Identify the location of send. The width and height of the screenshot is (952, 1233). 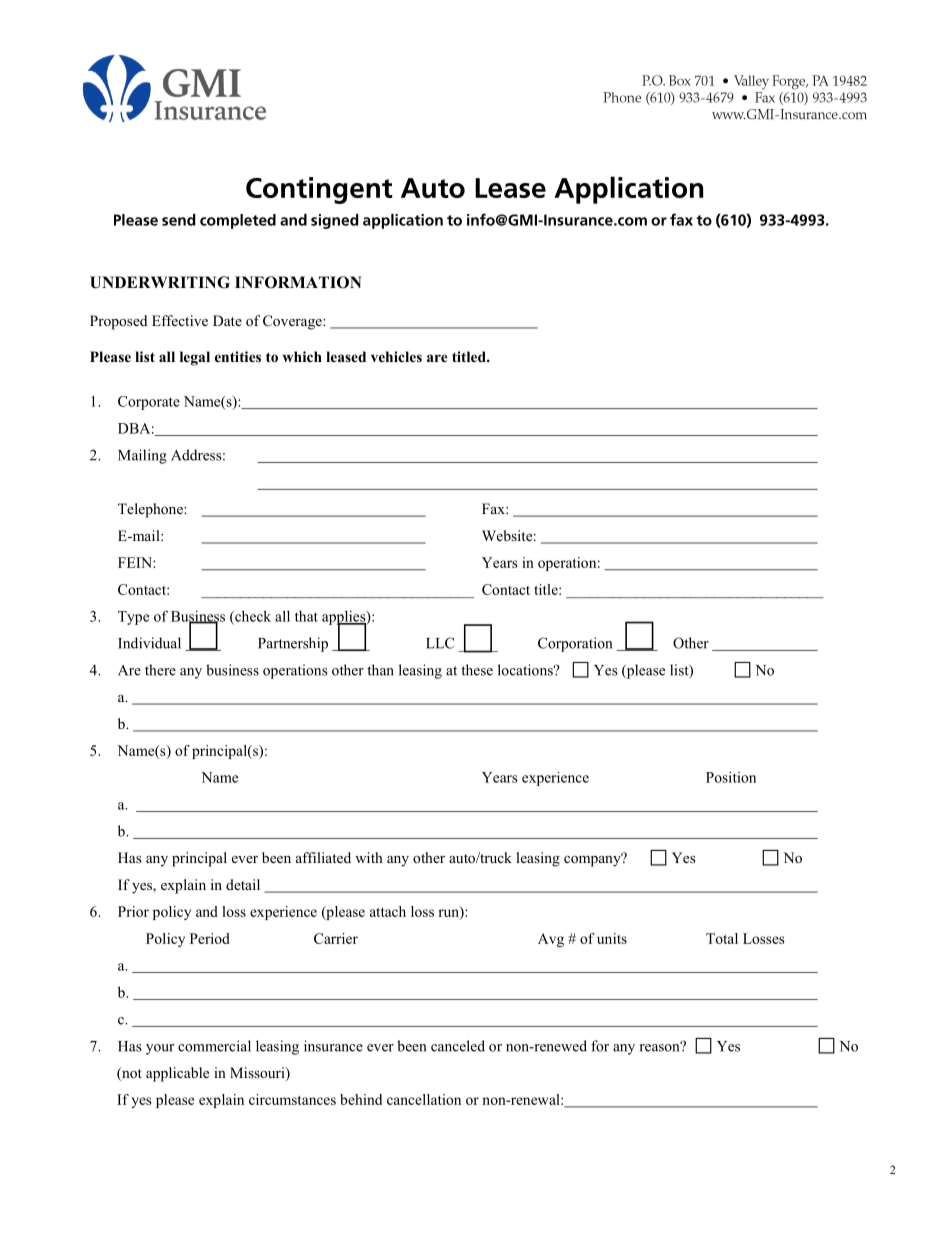
(178, 220).
